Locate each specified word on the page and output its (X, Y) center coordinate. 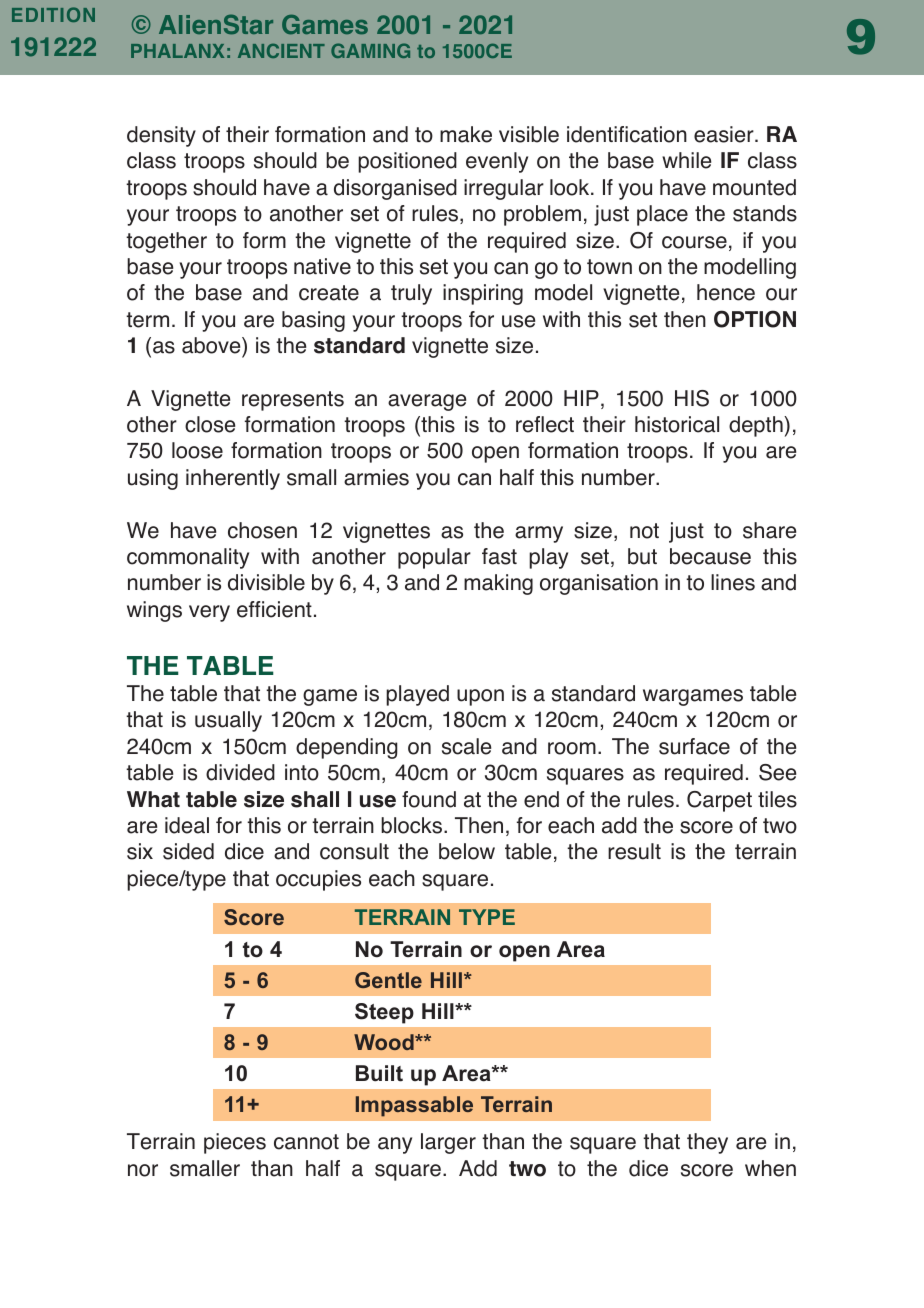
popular (434, 558)
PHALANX (177, 51)
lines (733, 582)
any (395, 1145)
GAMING (370, 50)
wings (154, 611)
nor (143, 1170)
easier (725, 134)
